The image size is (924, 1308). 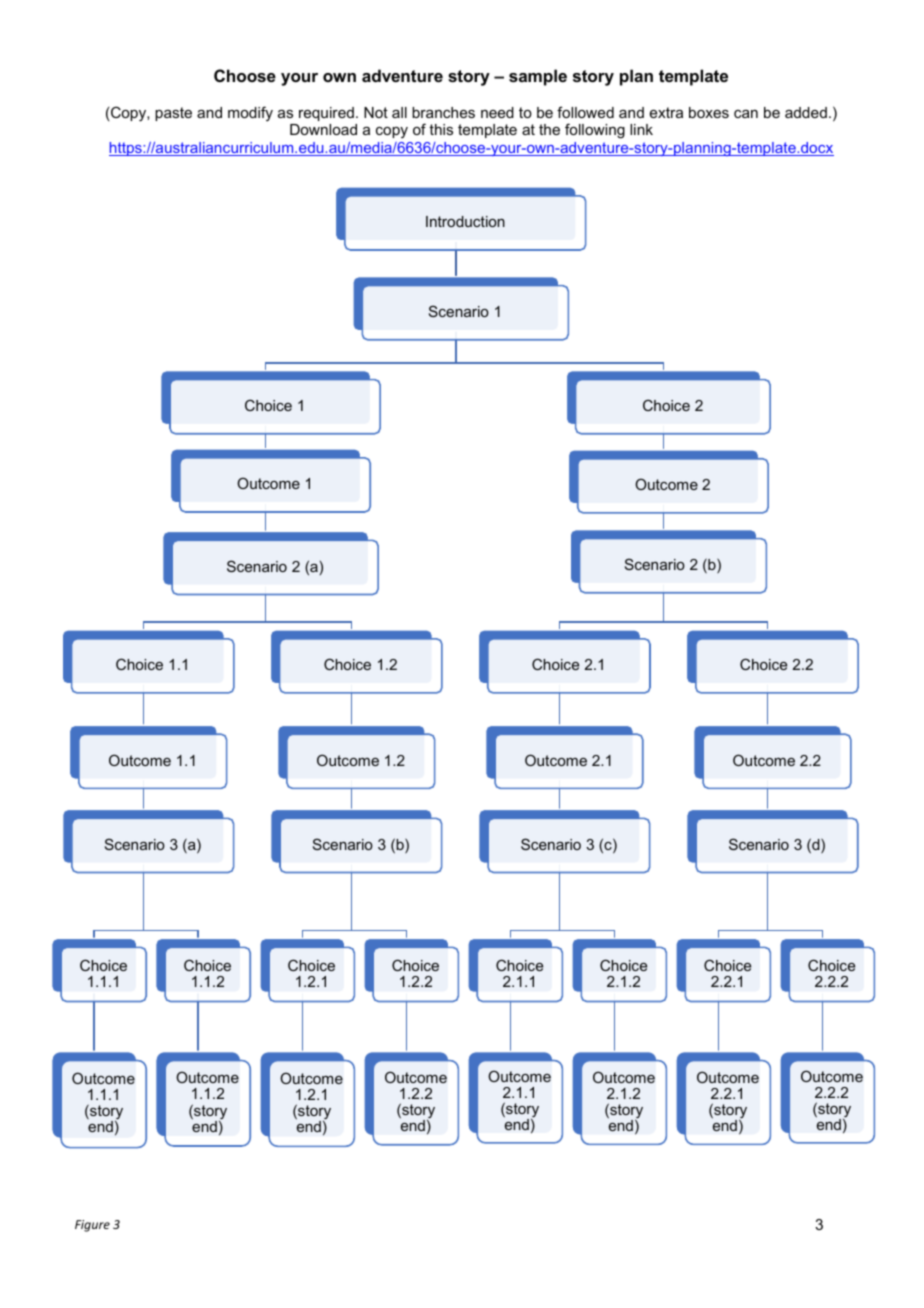 I want to click on following, so click(x=595, y=131).
